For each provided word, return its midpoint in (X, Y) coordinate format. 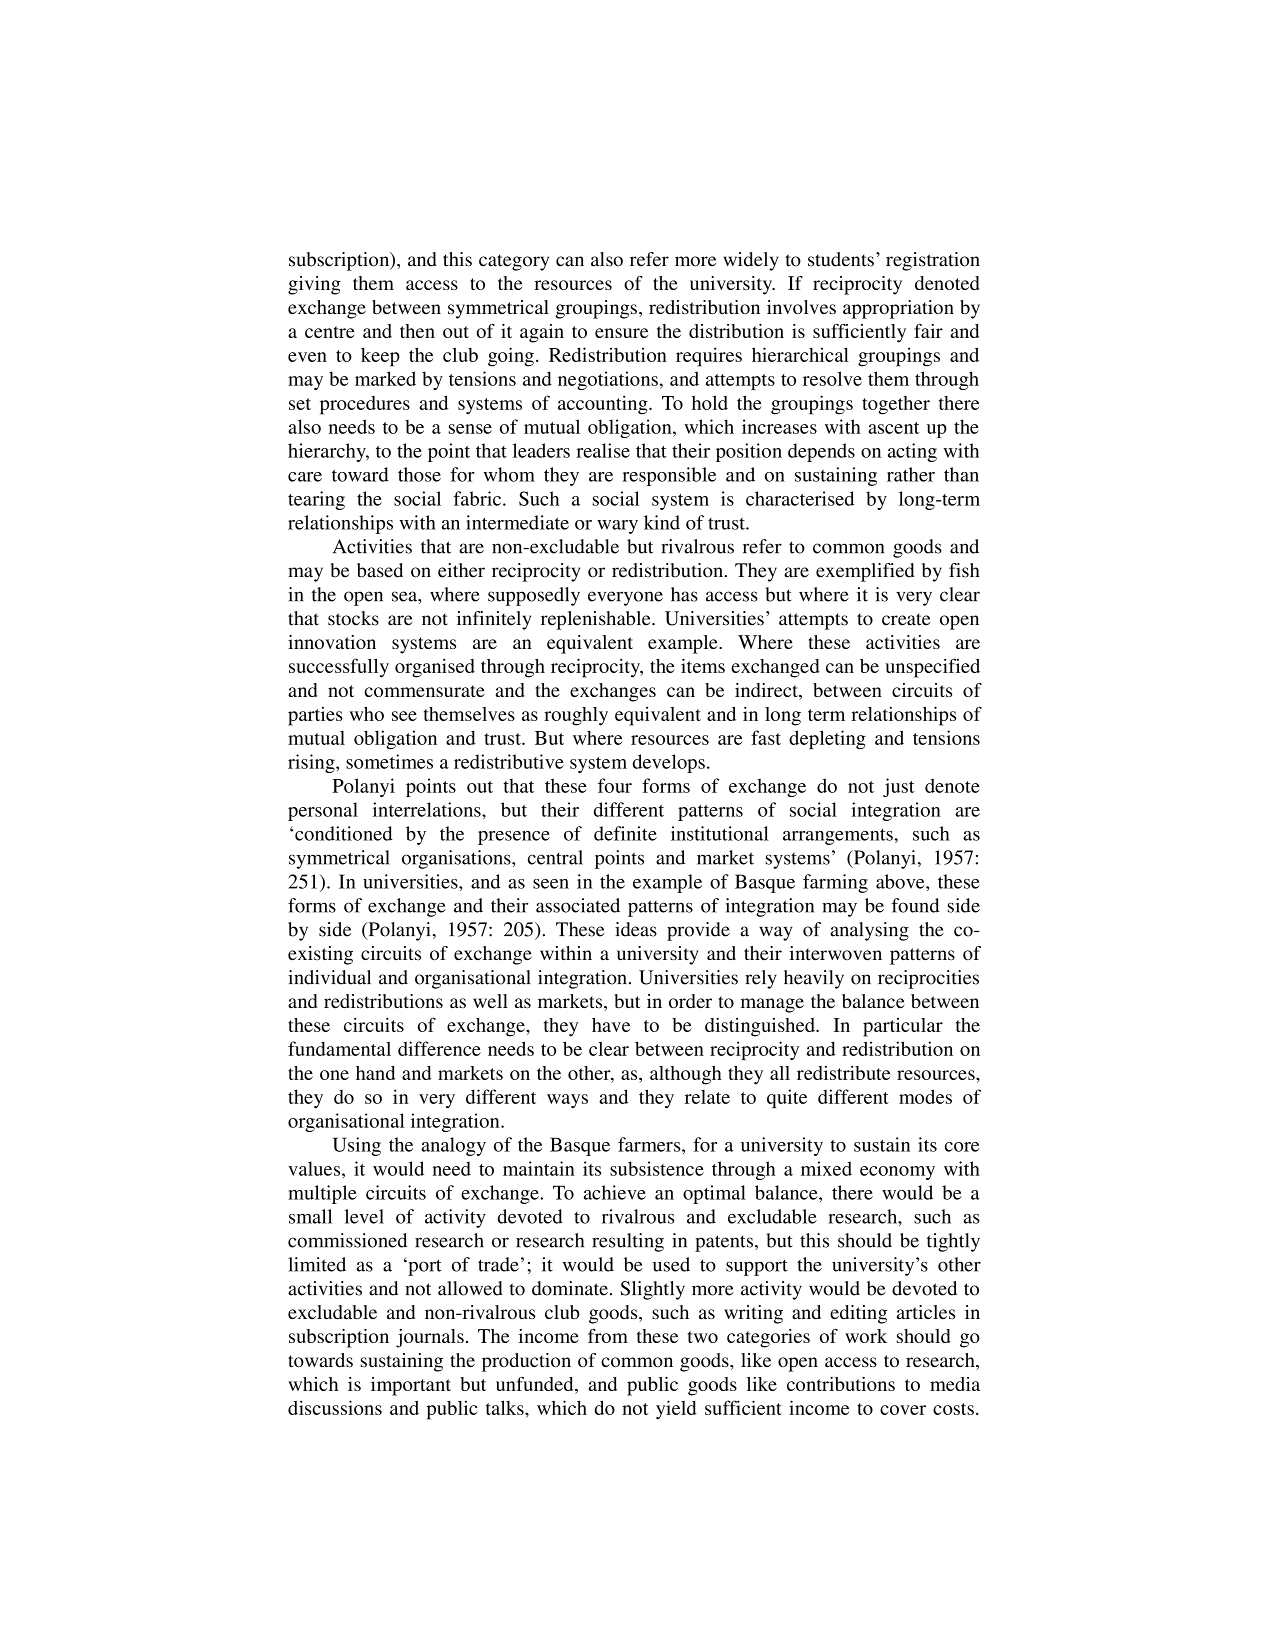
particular (903, 1027)
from (608, 1336)
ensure (621, 333)
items (703, 665)
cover (903, 1410)
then (417, 331)
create (906, 619)
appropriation (898, 309)
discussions (335, 1407)
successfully (339, 668)
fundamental (339, 1048)
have (611, 1025)
